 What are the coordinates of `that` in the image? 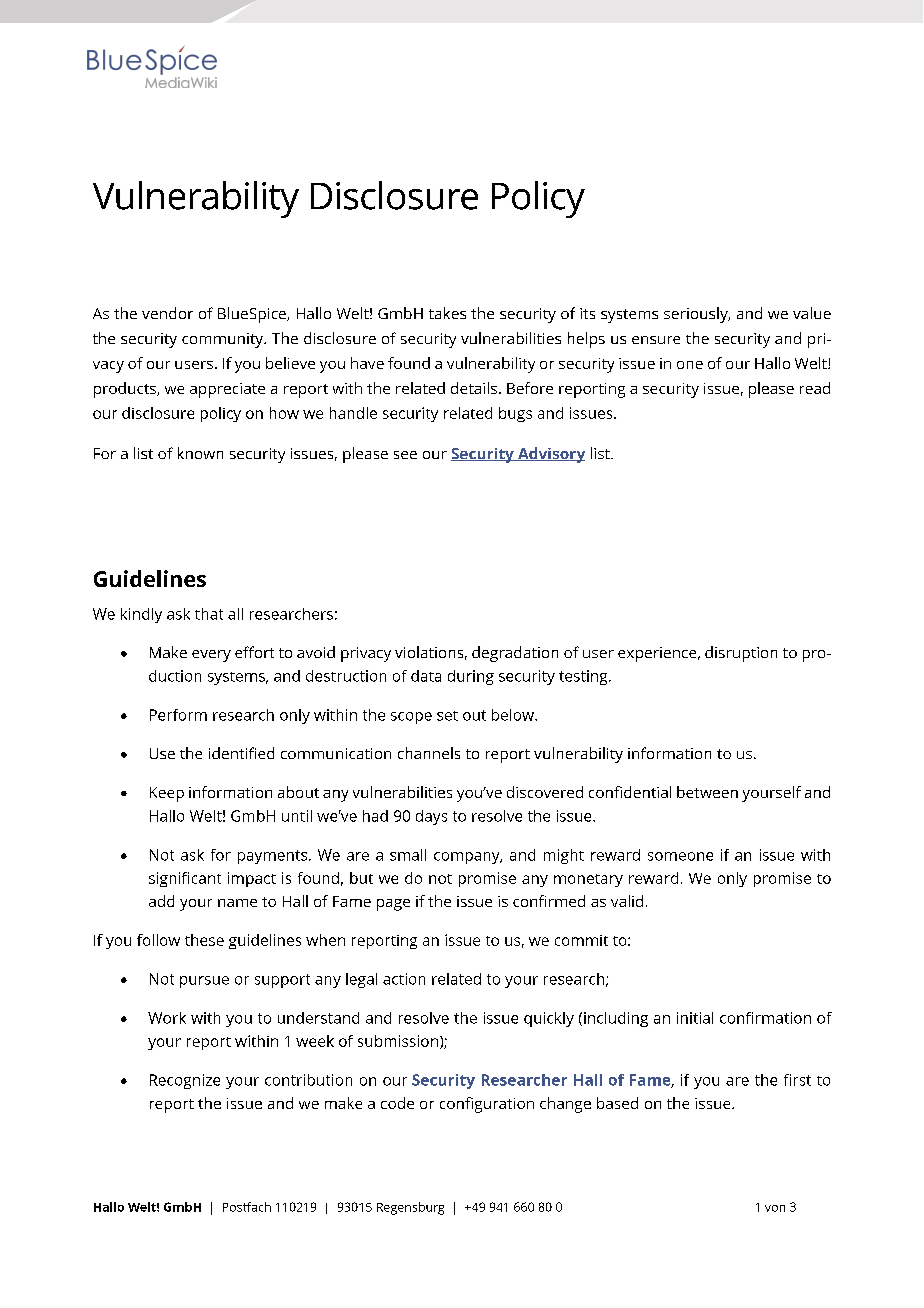 It's located at (209, 614).
